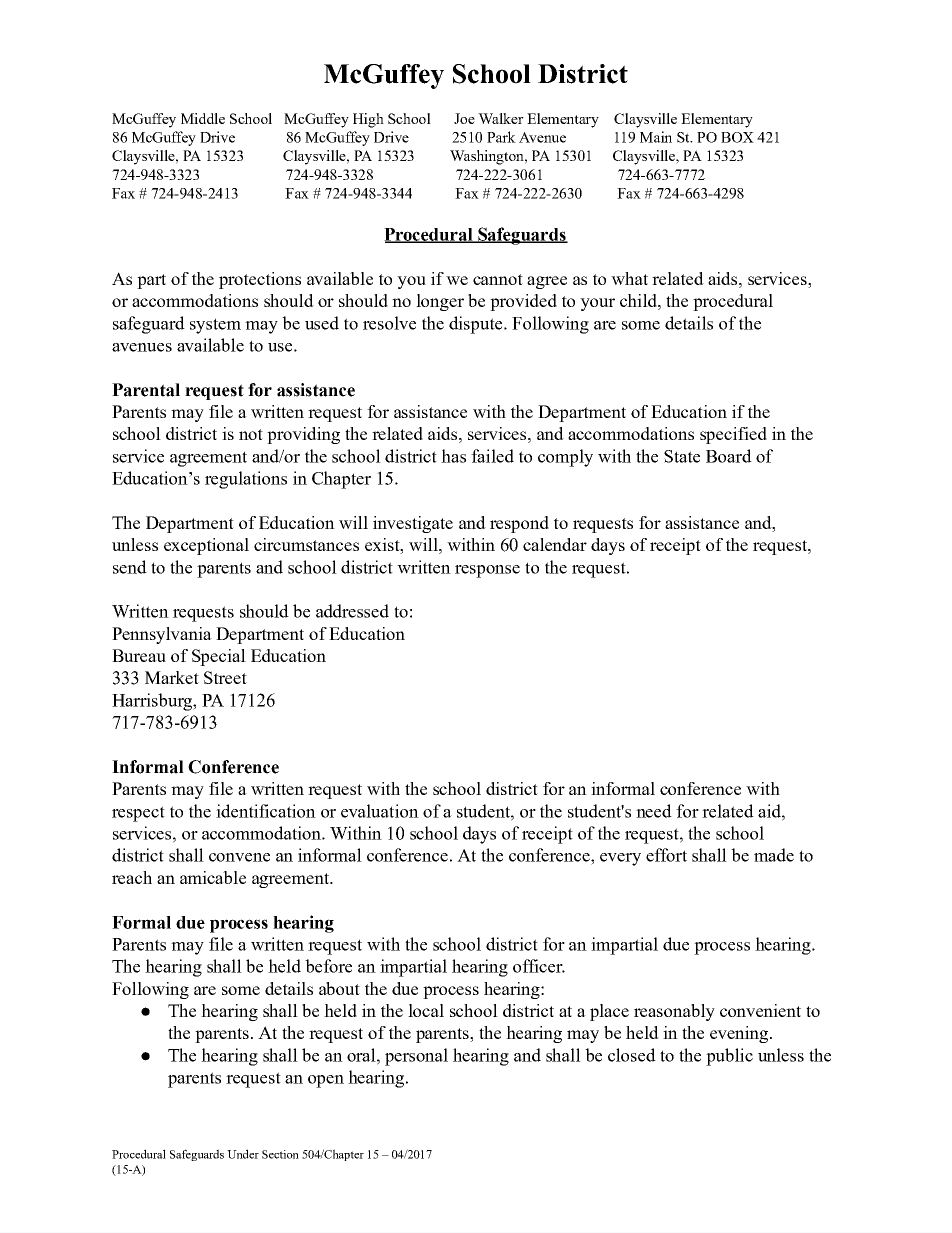 The height and width of the image is (1233, 952). Describe the element at coordinates (416, 1057) in the image. I see `personal` at that location.
